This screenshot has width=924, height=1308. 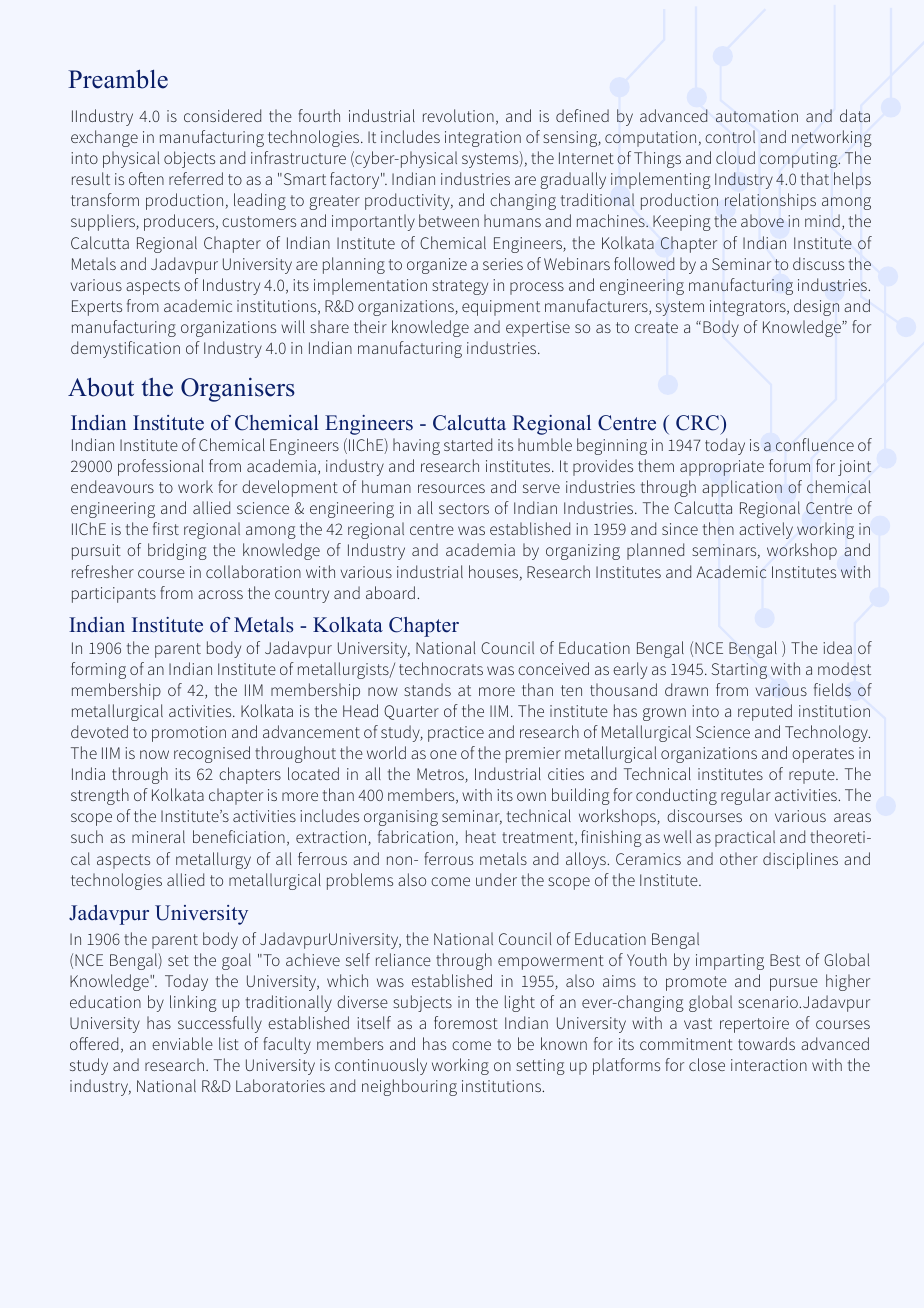 What do you see at coordinates (182, 1043) in the screenshot?
I see `enviable` at bounding box center [182, 1043].
